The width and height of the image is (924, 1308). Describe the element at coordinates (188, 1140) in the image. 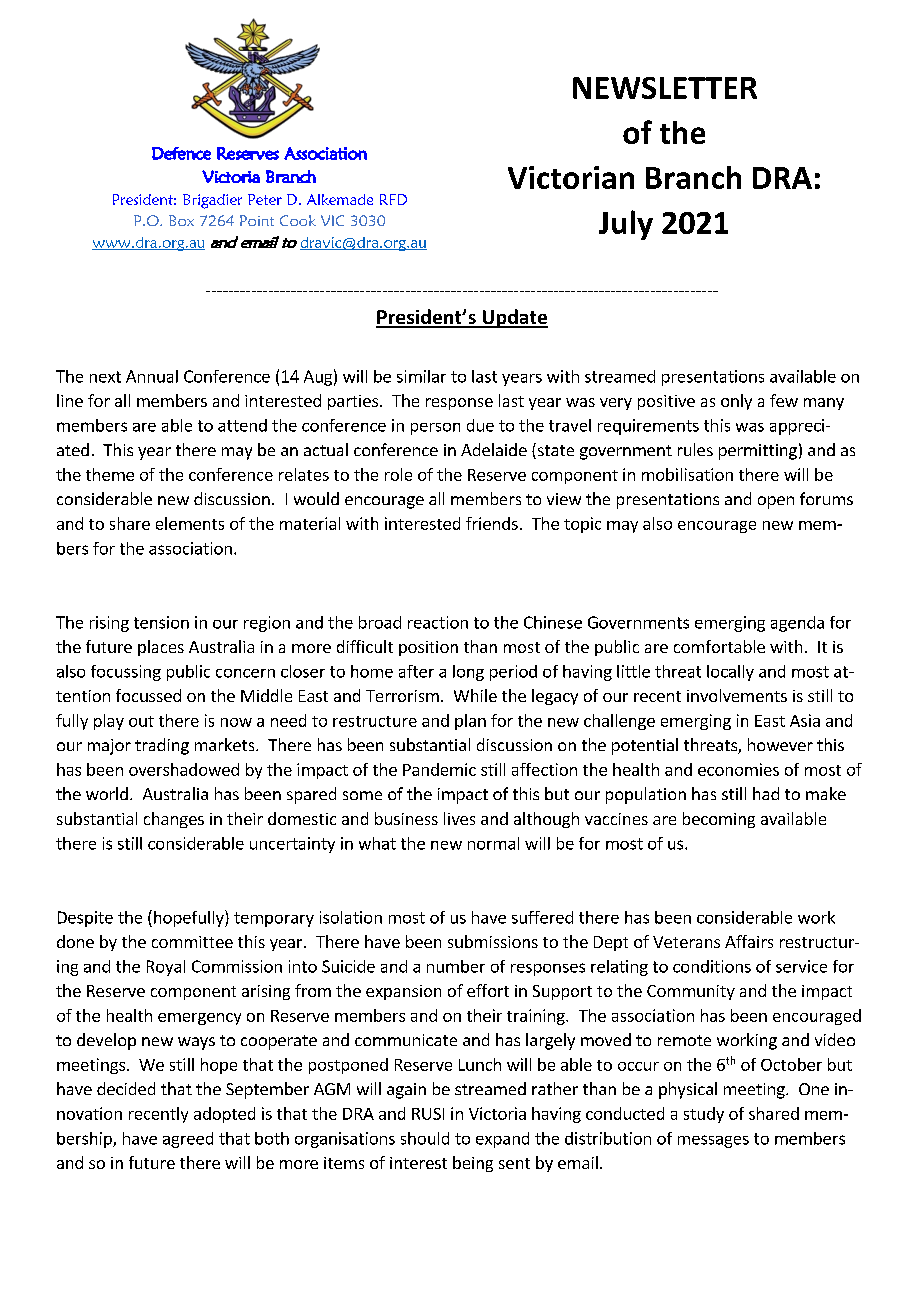

I see `agreed` at that location.
